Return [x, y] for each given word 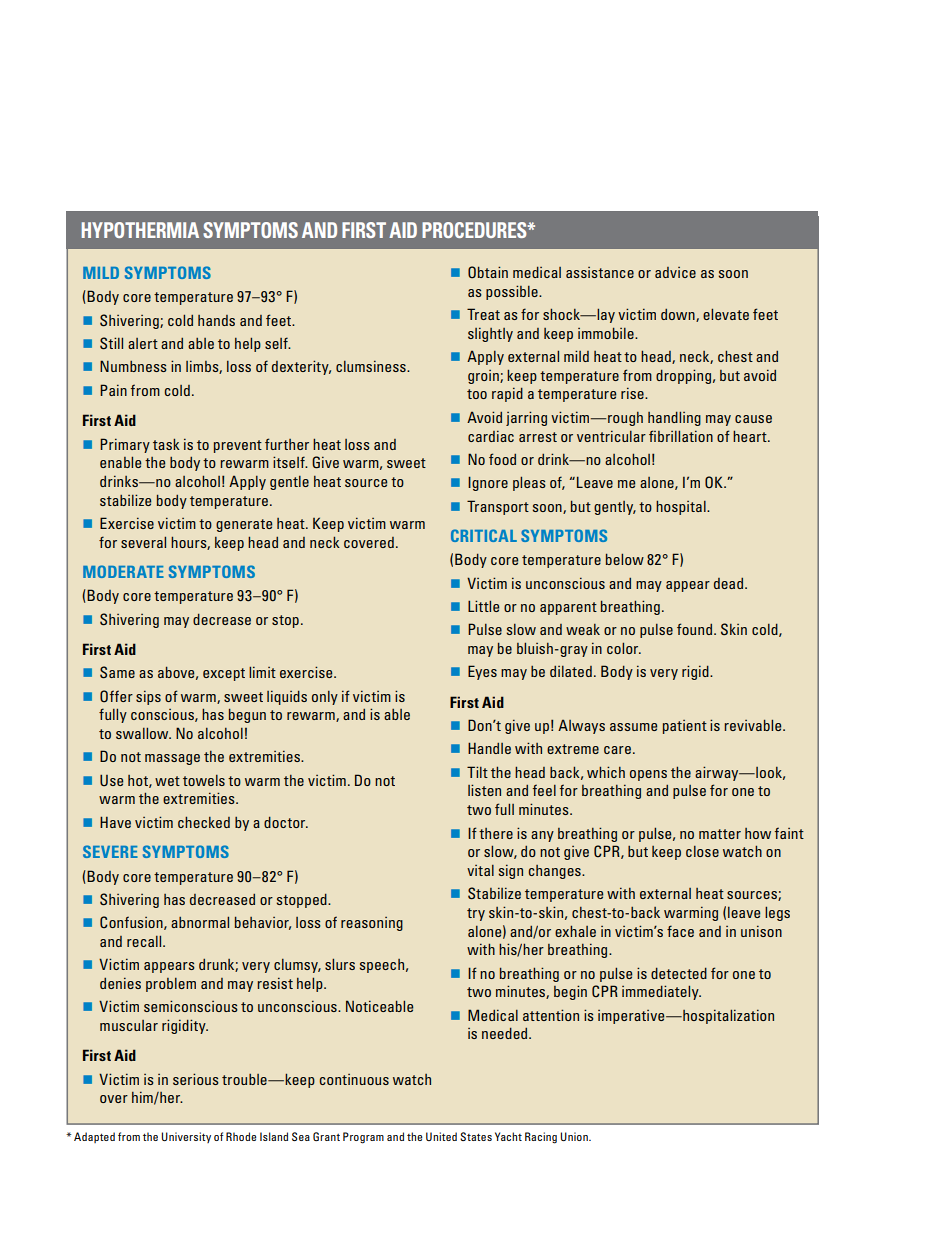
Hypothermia [140, 230]
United [441, 1136]
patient [685, 727]
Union [575, 1136]
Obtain [488, 272]
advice [675, 272]
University [186, 1137]
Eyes [482, 672]
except [224, 674]
